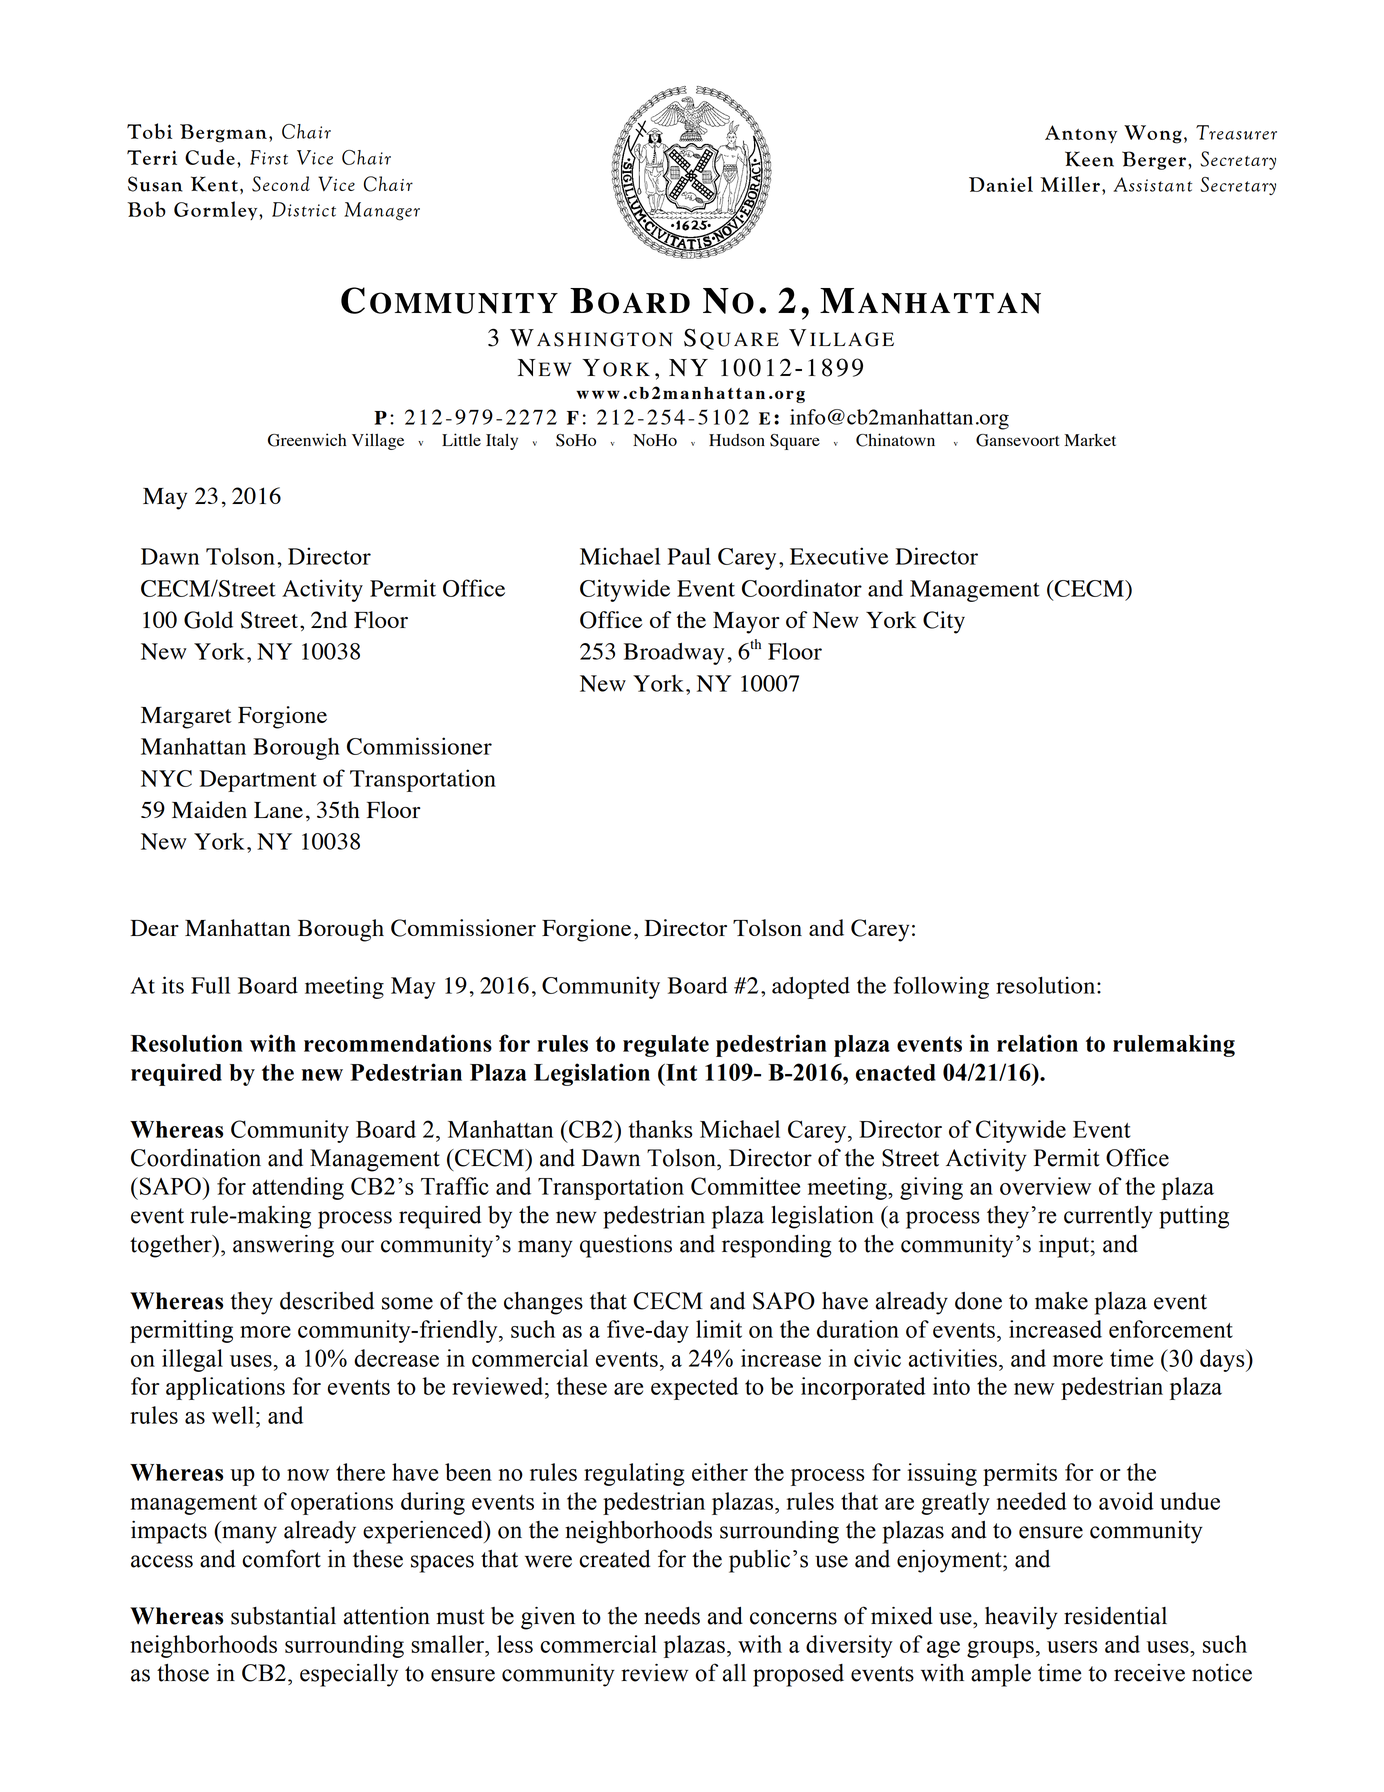  What do you see at coordinates (155, 928) in the image?
I see `Dear` at bounding box center [155, 928].
